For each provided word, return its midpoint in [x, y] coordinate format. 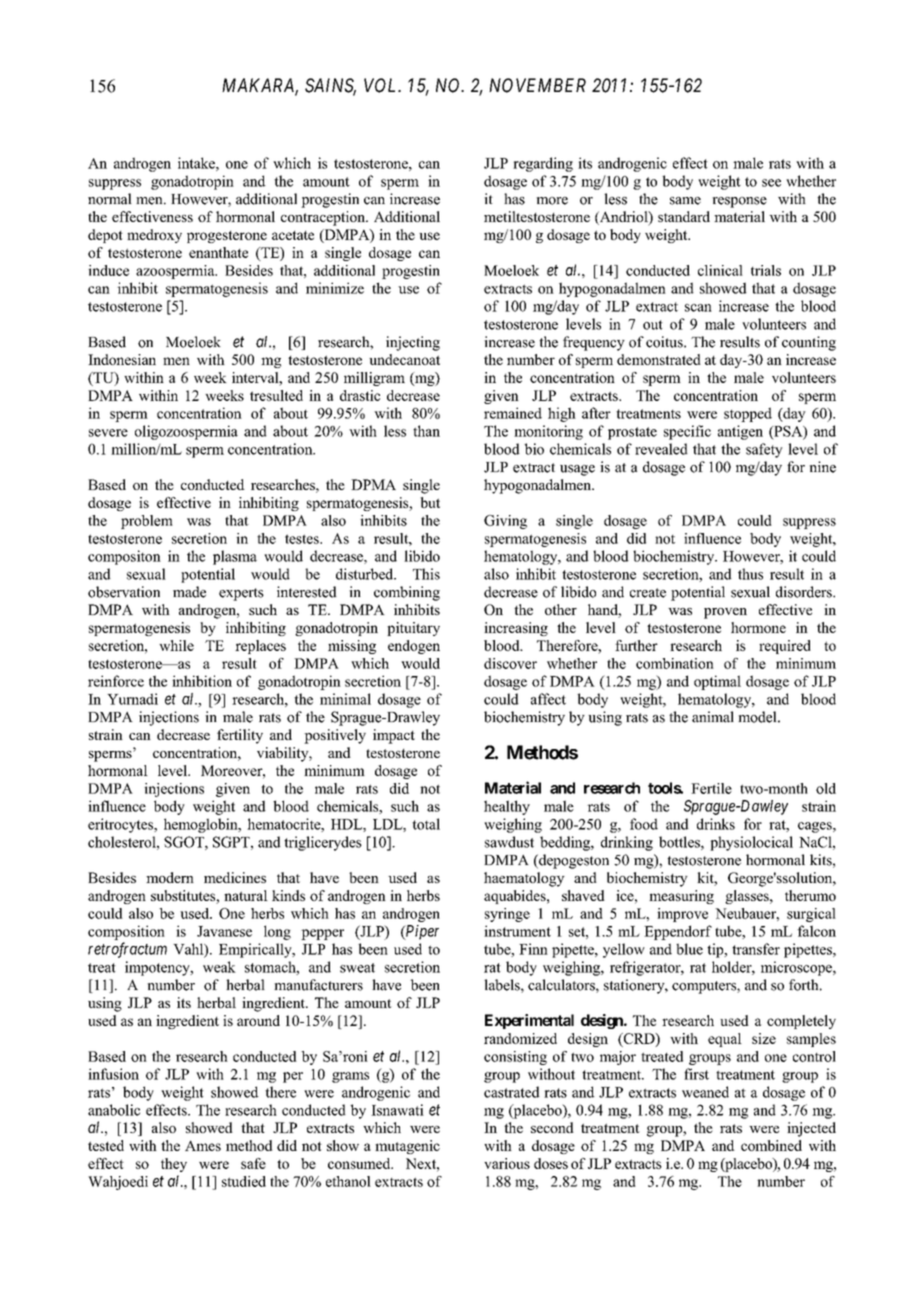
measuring [681, 897]
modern [170, 877]
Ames [203, 1145]
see [771, 183]
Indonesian [122, 359]
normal [110, 199]
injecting [413, 343]
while [176, 645]
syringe [507, 915]
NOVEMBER [537, 85]
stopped [748, 414]
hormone [758, 627]
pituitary [413, 629]
